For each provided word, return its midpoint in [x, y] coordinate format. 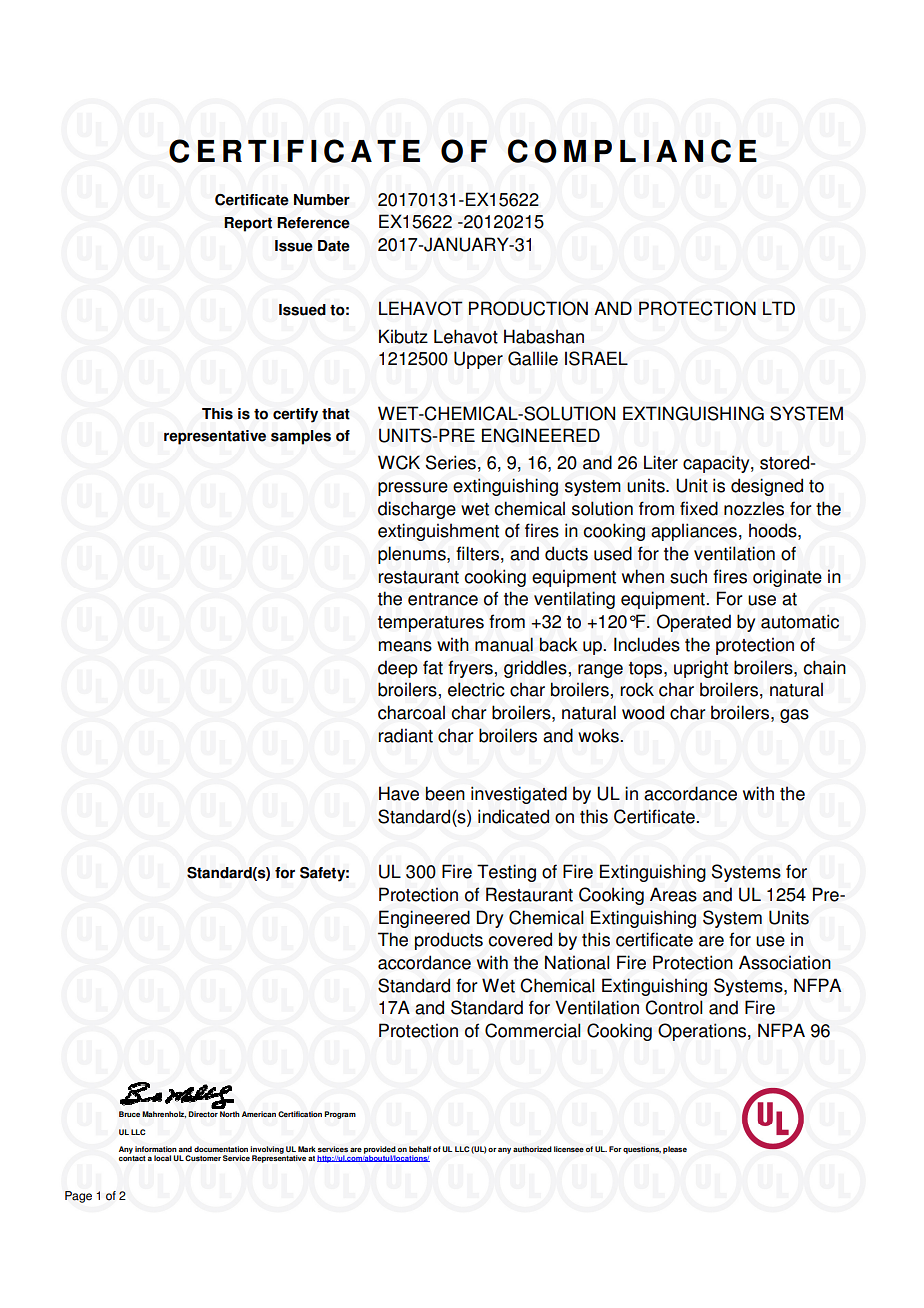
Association [785, 962]
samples [301, 437]
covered [520, 939]
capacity [717, 464]
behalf [420, 1149]
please [675, 1150]
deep [398, 669]
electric [476, 689]
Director [203, 1114]
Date [334, 246]
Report [248, 224]
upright [701, 669]
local [162, 1158]
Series [451, 462]
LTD [779, 308]
